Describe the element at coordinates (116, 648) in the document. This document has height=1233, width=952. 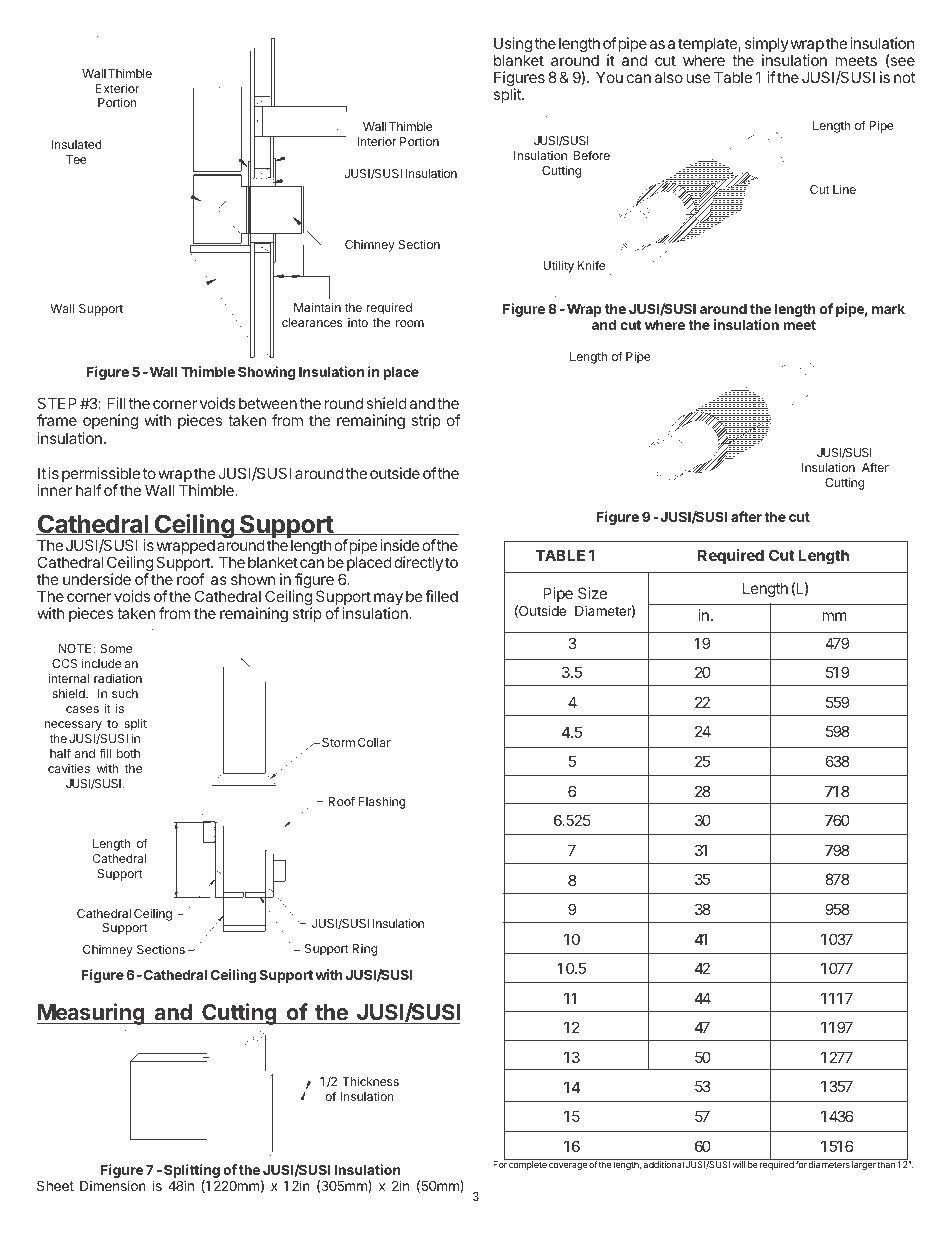
I see `Some` at that location.
